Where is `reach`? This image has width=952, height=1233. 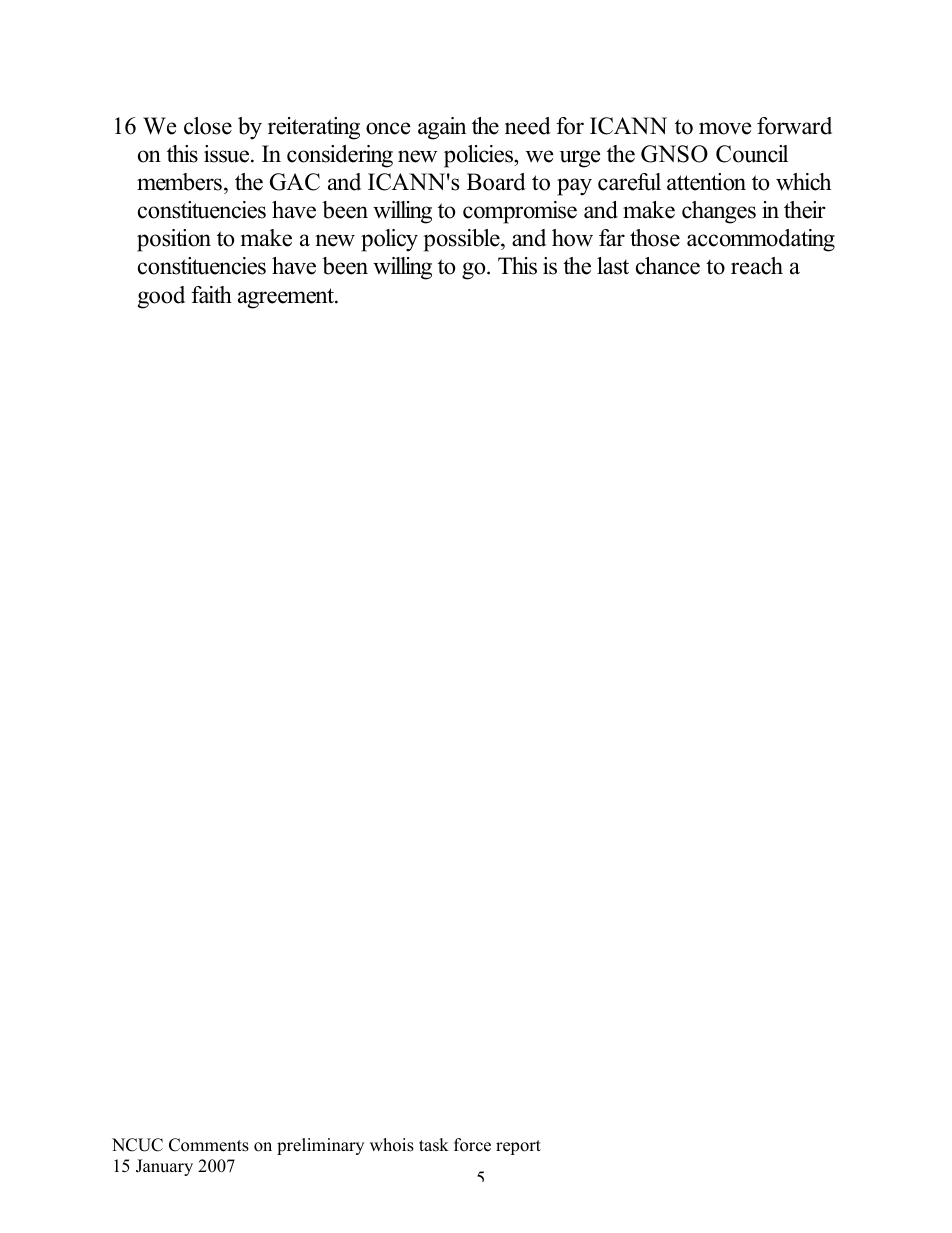 reach is located at coordinates (757, 266).
